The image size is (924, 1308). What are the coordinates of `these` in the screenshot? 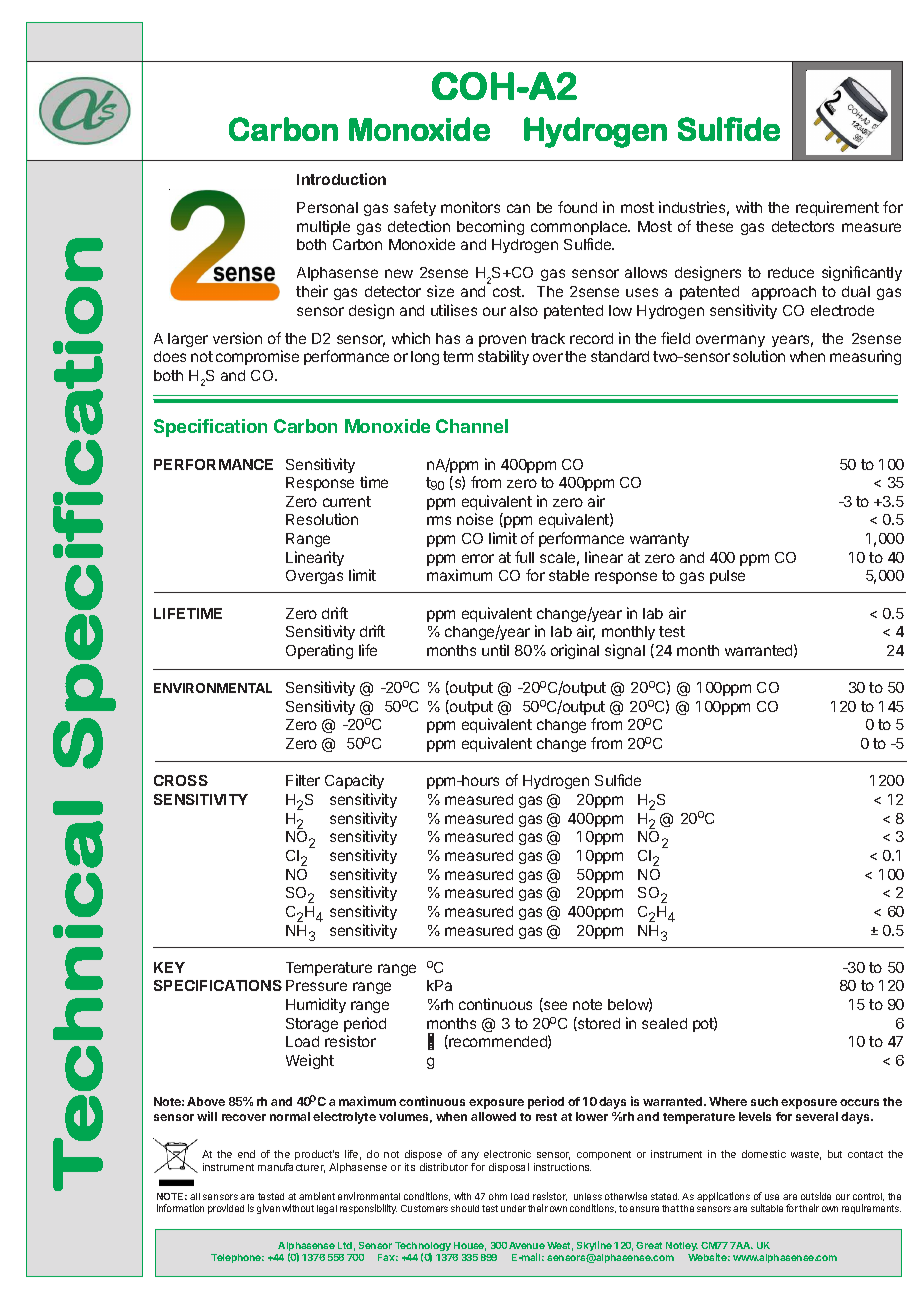 It's located at (714, 226).
